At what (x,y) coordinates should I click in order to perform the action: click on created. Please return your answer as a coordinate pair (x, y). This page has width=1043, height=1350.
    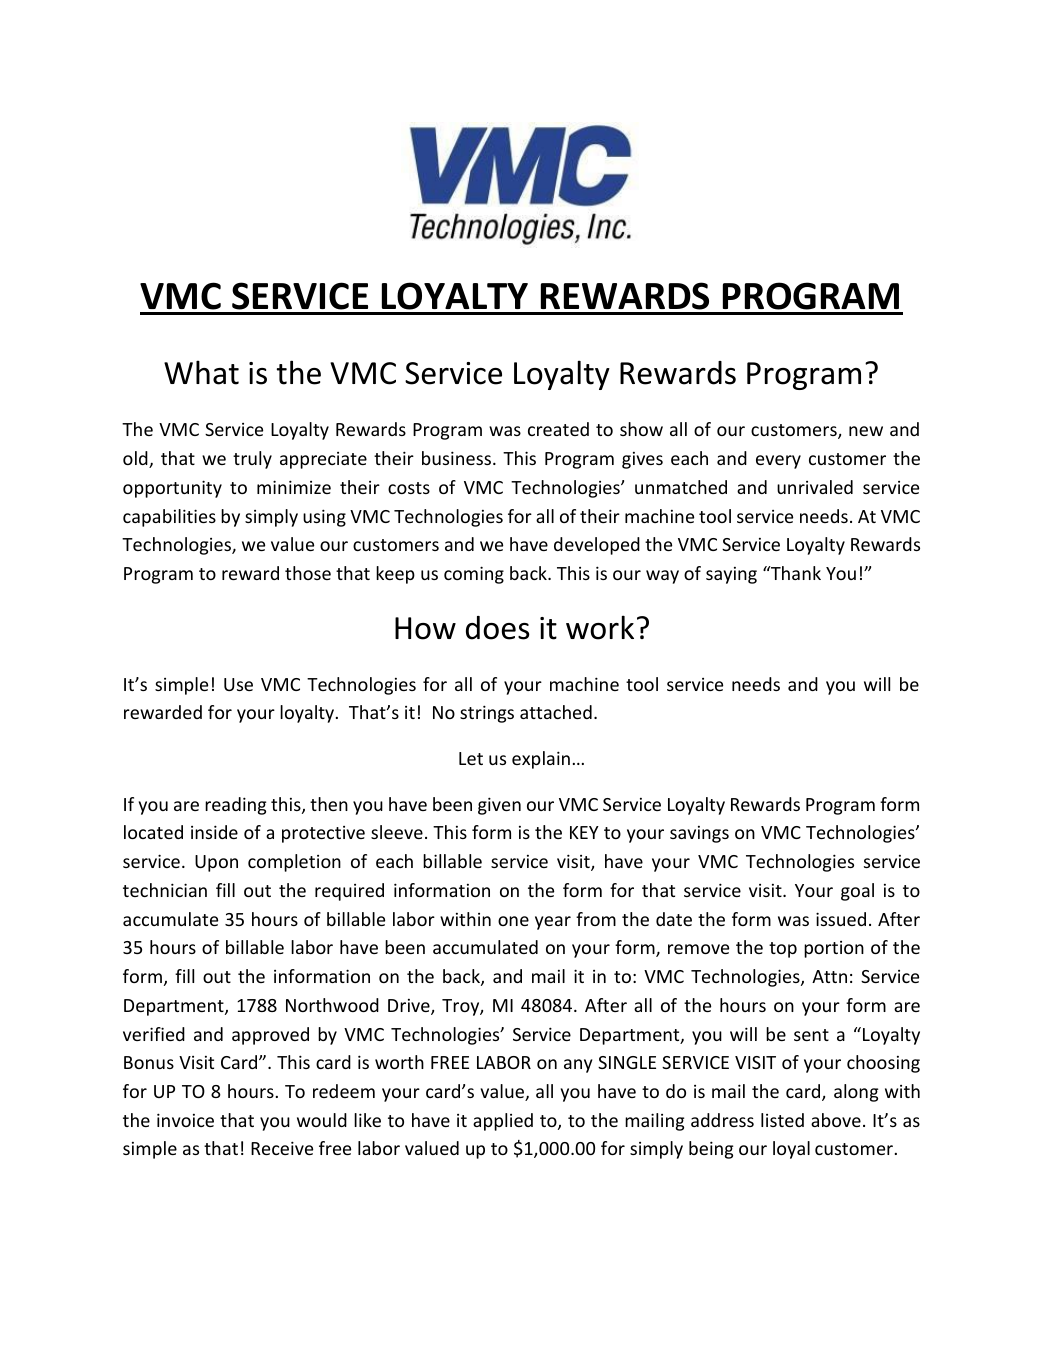
    Looking at the image, I should click on (558, 429).
